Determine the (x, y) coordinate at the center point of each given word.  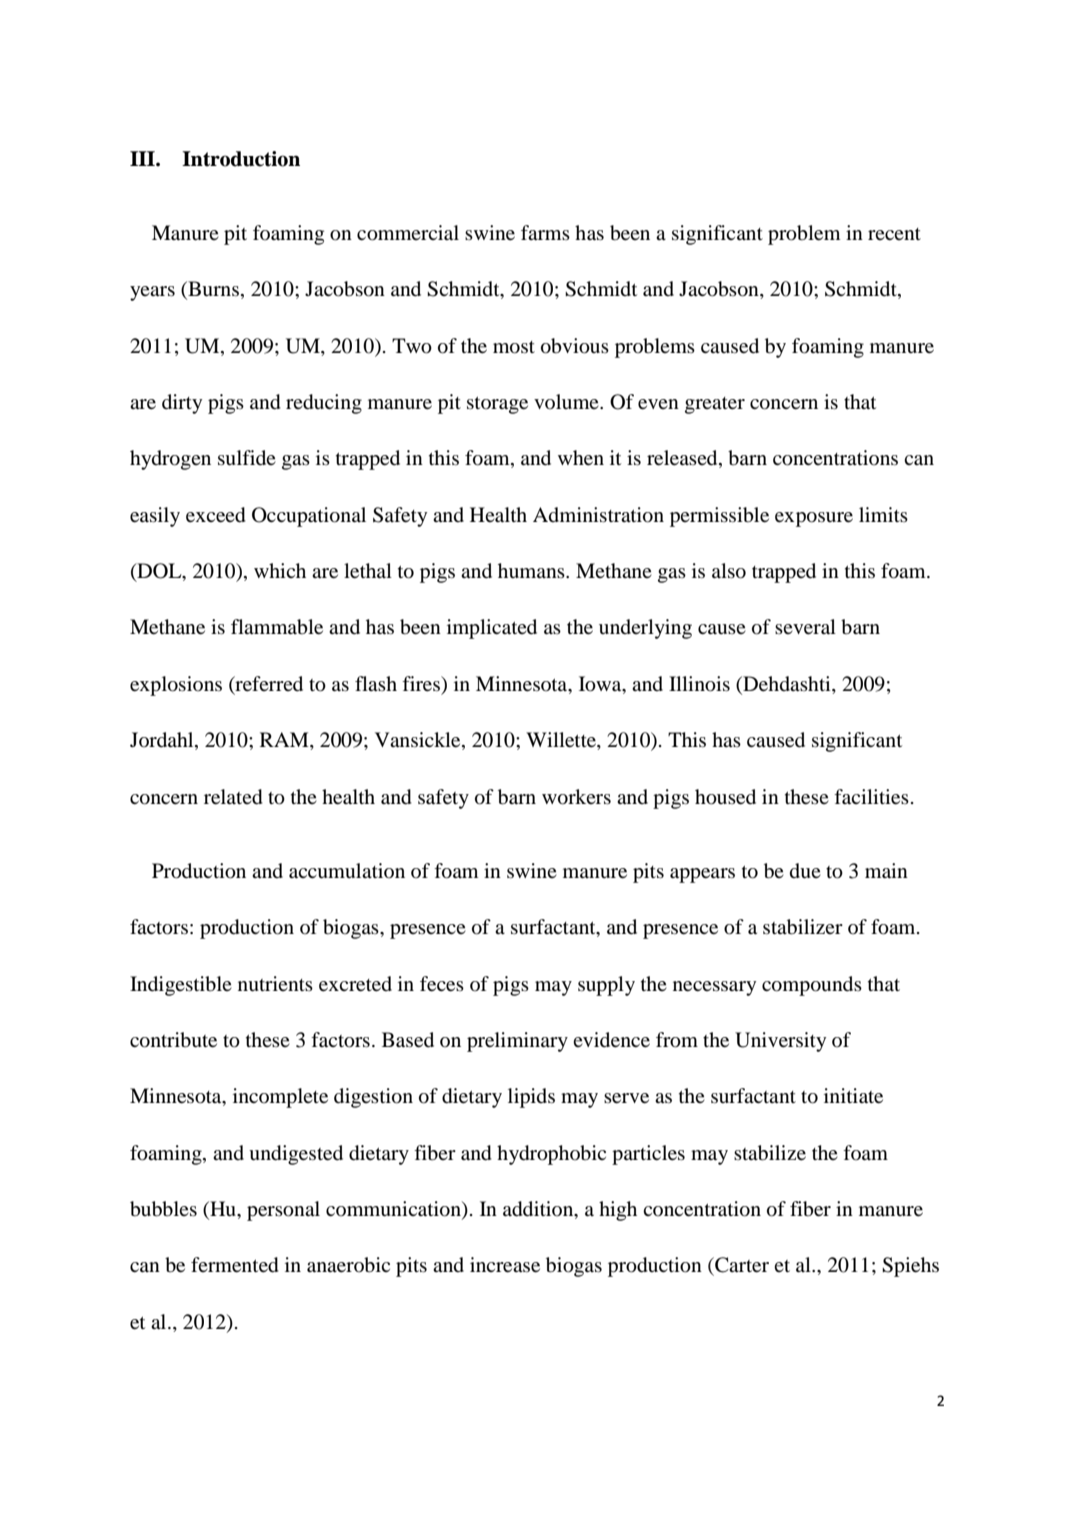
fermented (235, 1265)
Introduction (241, 159)
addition (539, 1210)
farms (545, 232)
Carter (741, 1265)
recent (894, 234)
